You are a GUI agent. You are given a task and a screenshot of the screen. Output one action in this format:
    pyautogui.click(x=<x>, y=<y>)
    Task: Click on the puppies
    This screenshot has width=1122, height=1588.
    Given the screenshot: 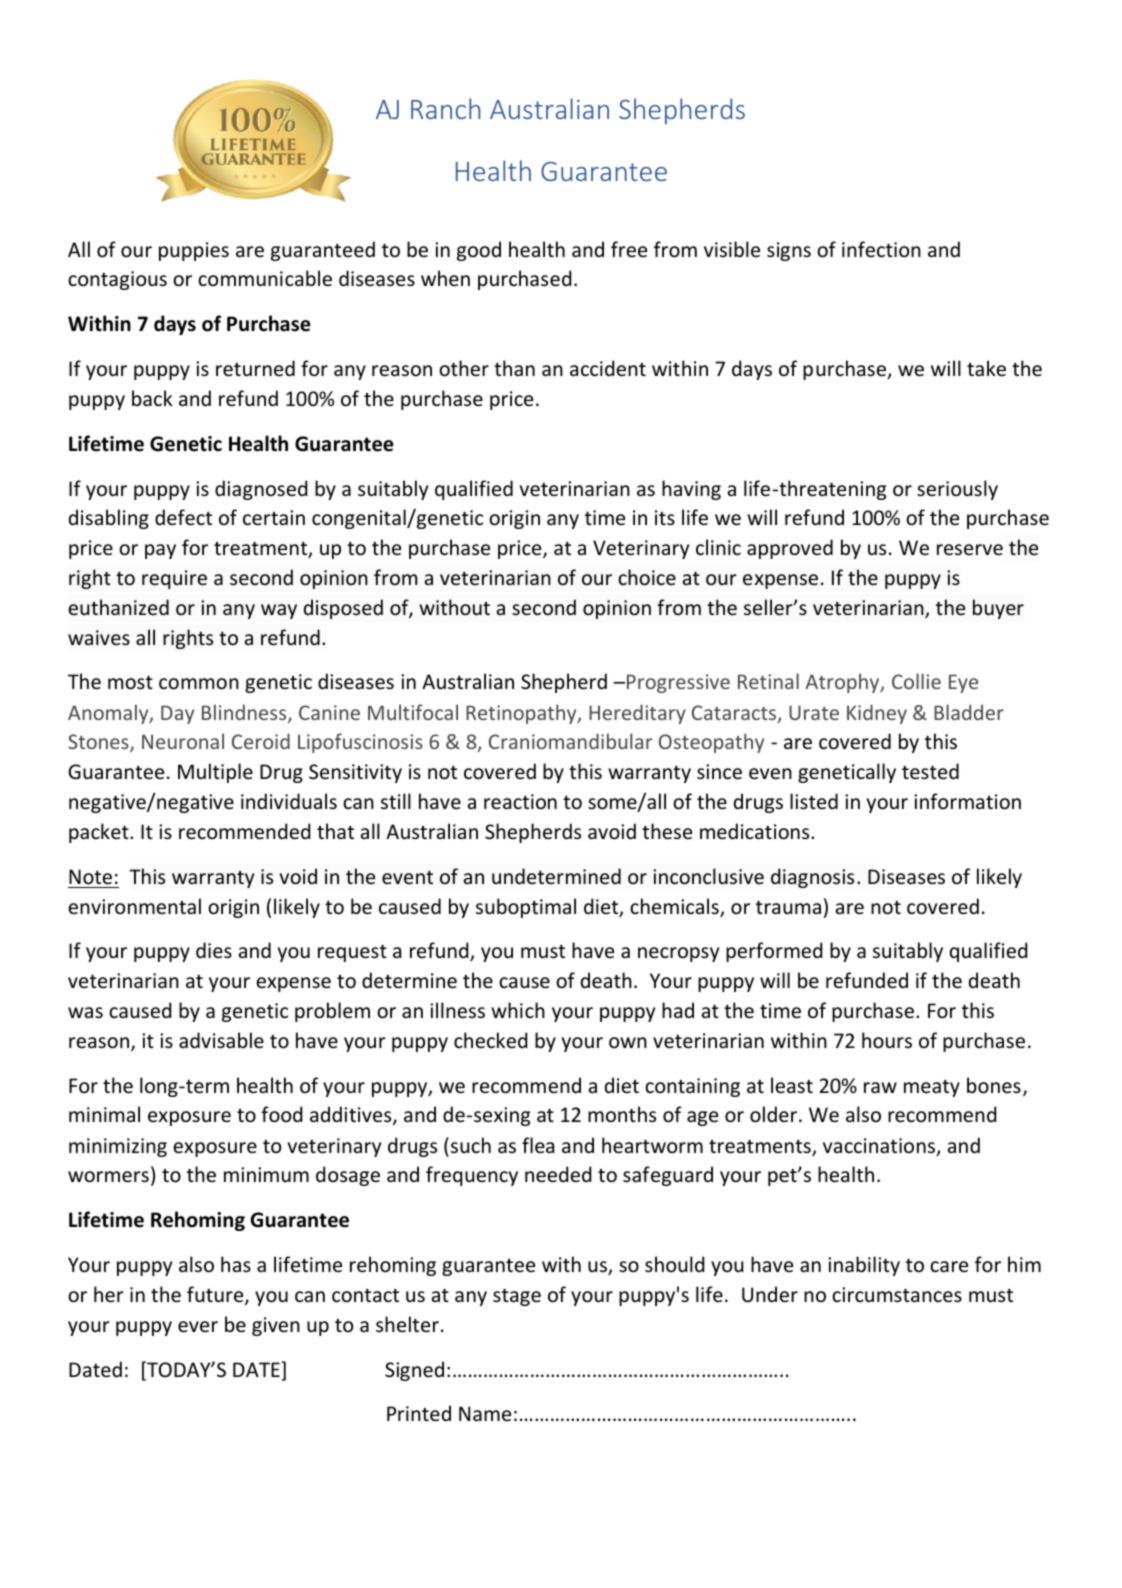 What is the action you would take?
    pyautogui.click(x=194, y=251)
